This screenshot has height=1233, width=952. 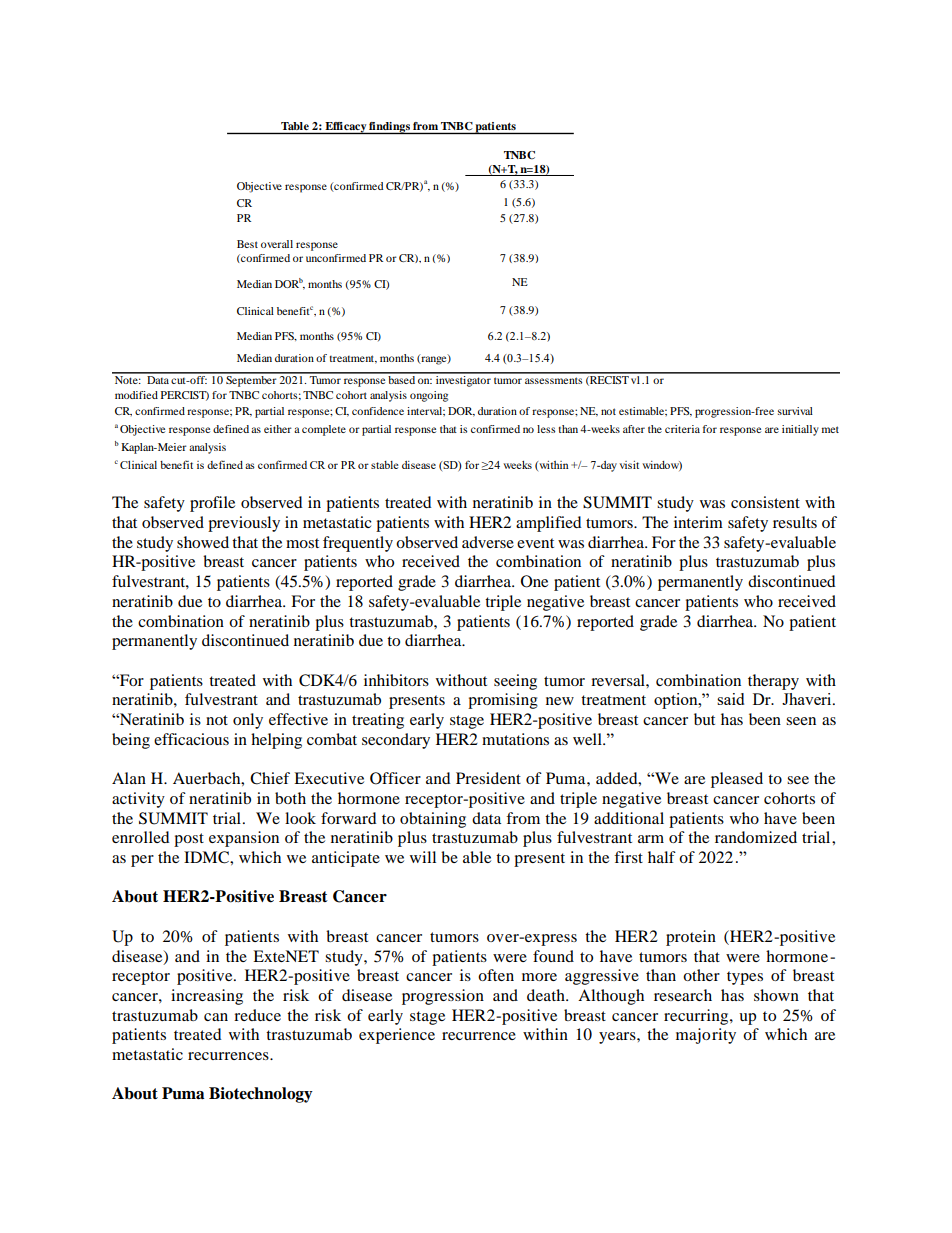 I want to click on randomized, so click(x=756, y=837).
